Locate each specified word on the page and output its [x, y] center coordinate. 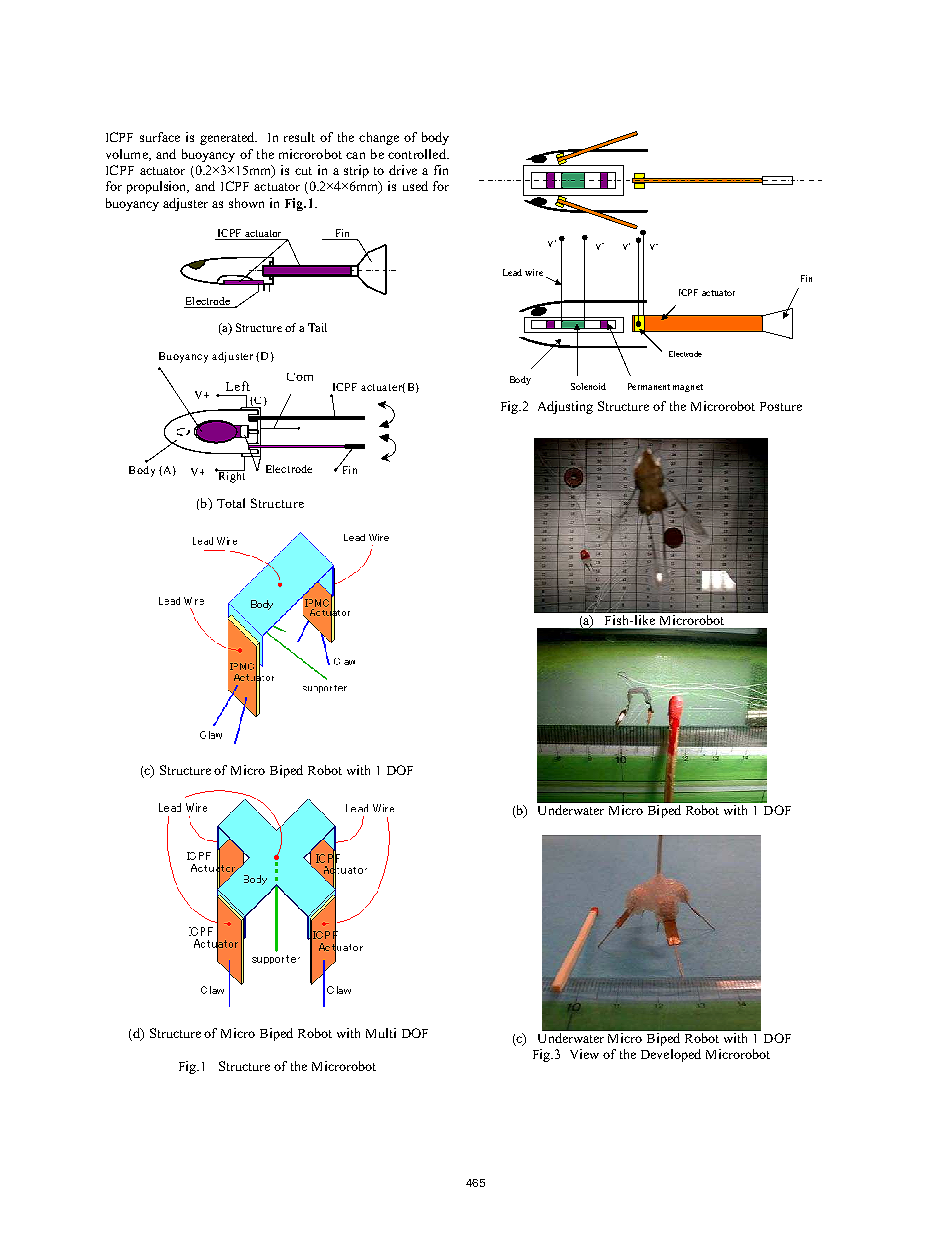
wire [534, 272]
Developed [671, 1055]
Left [238, 386]
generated [228, 138]
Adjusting [565, 407]
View [584, 1054]
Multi [381, 1033]
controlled [418, 154]
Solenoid [588, 386]
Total [231, 503]
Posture [781, 406]
